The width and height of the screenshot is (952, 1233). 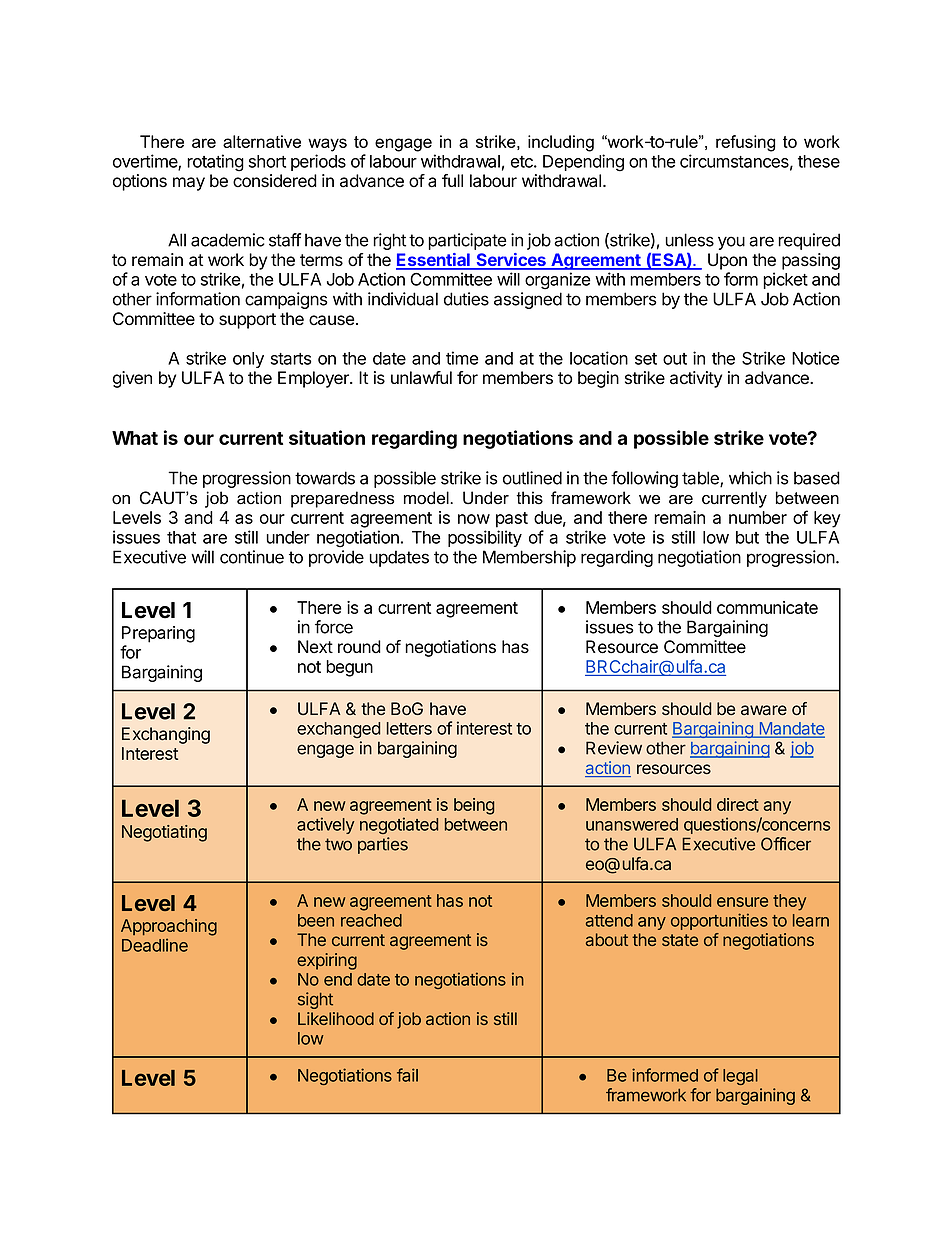 I want to click on possibility, so click(x=485, y=538).
